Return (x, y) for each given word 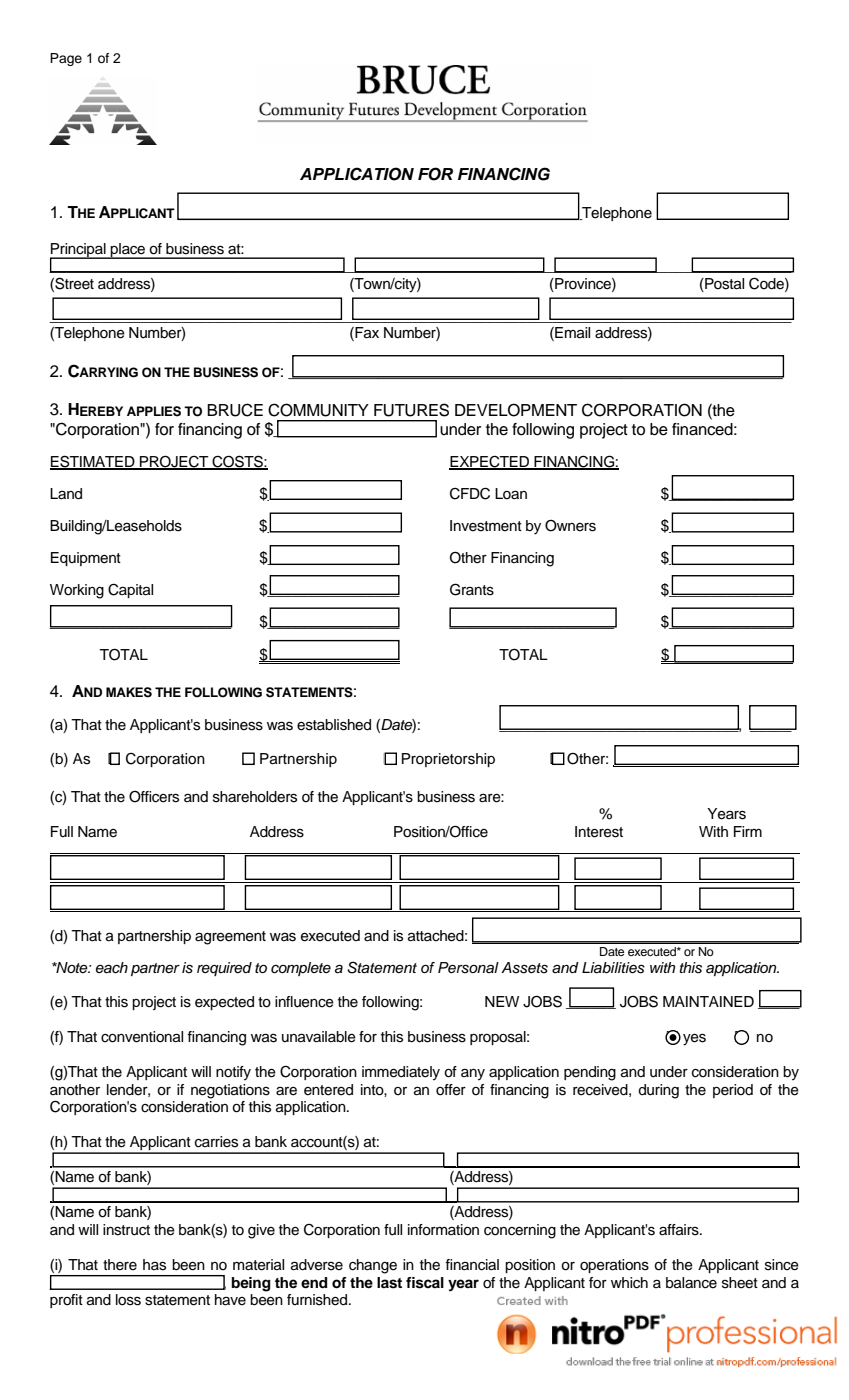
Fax (366, 334)
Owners (570, 526)
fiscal (425, 1283)
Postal (723, 284)
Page (66, 59)
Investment (486, 526)
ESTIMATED (93, 462)
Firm (748, 831)
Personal (468, 968)
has (154, 1265)
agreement (230, 938)
